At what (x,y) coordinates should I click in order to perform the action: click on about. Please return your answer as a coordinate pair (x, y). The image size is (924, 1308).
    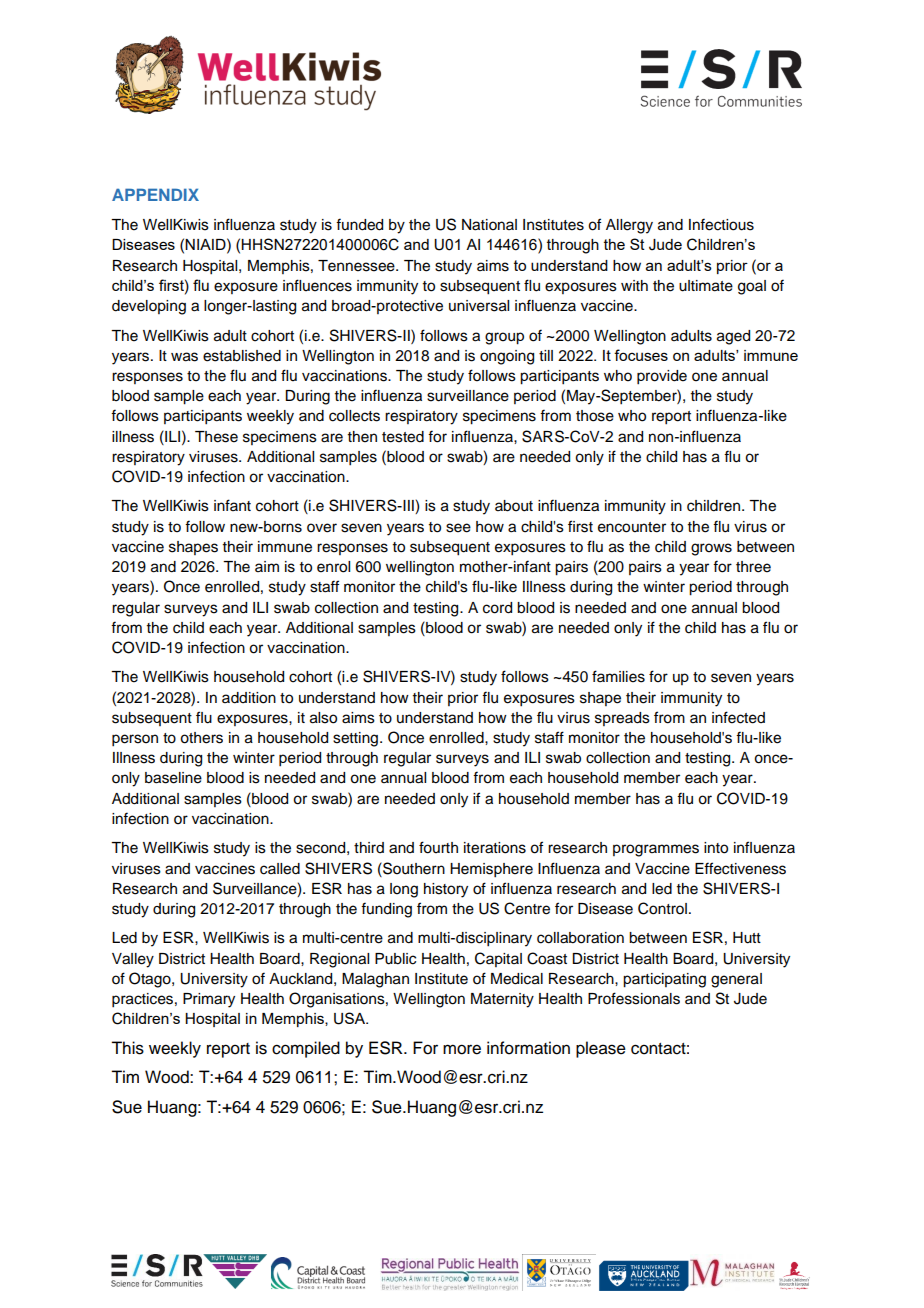
    Looking at the image, I should click on (514, 506).
